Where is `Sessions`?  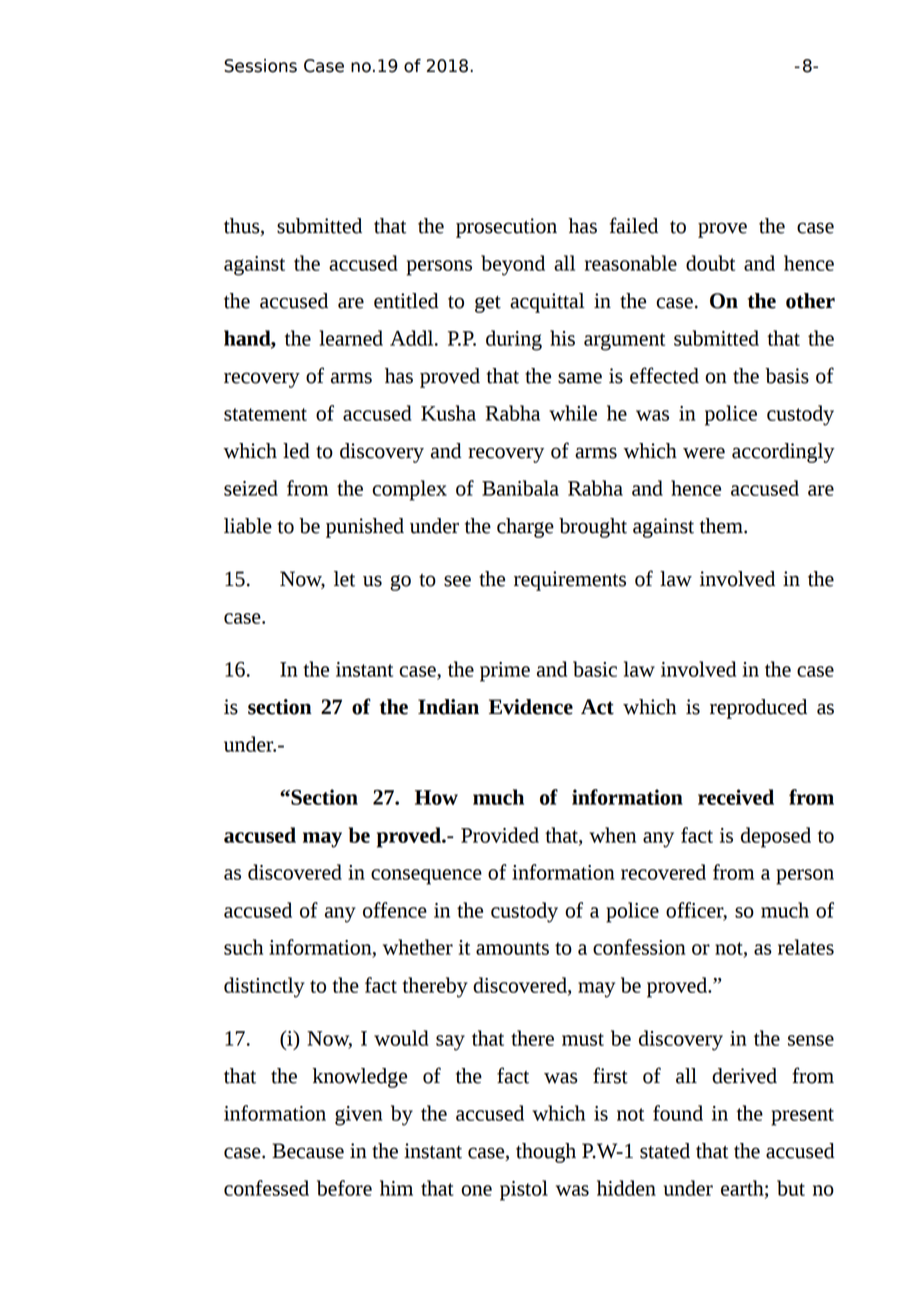 Sessions is located at coordinates (260, 66).
